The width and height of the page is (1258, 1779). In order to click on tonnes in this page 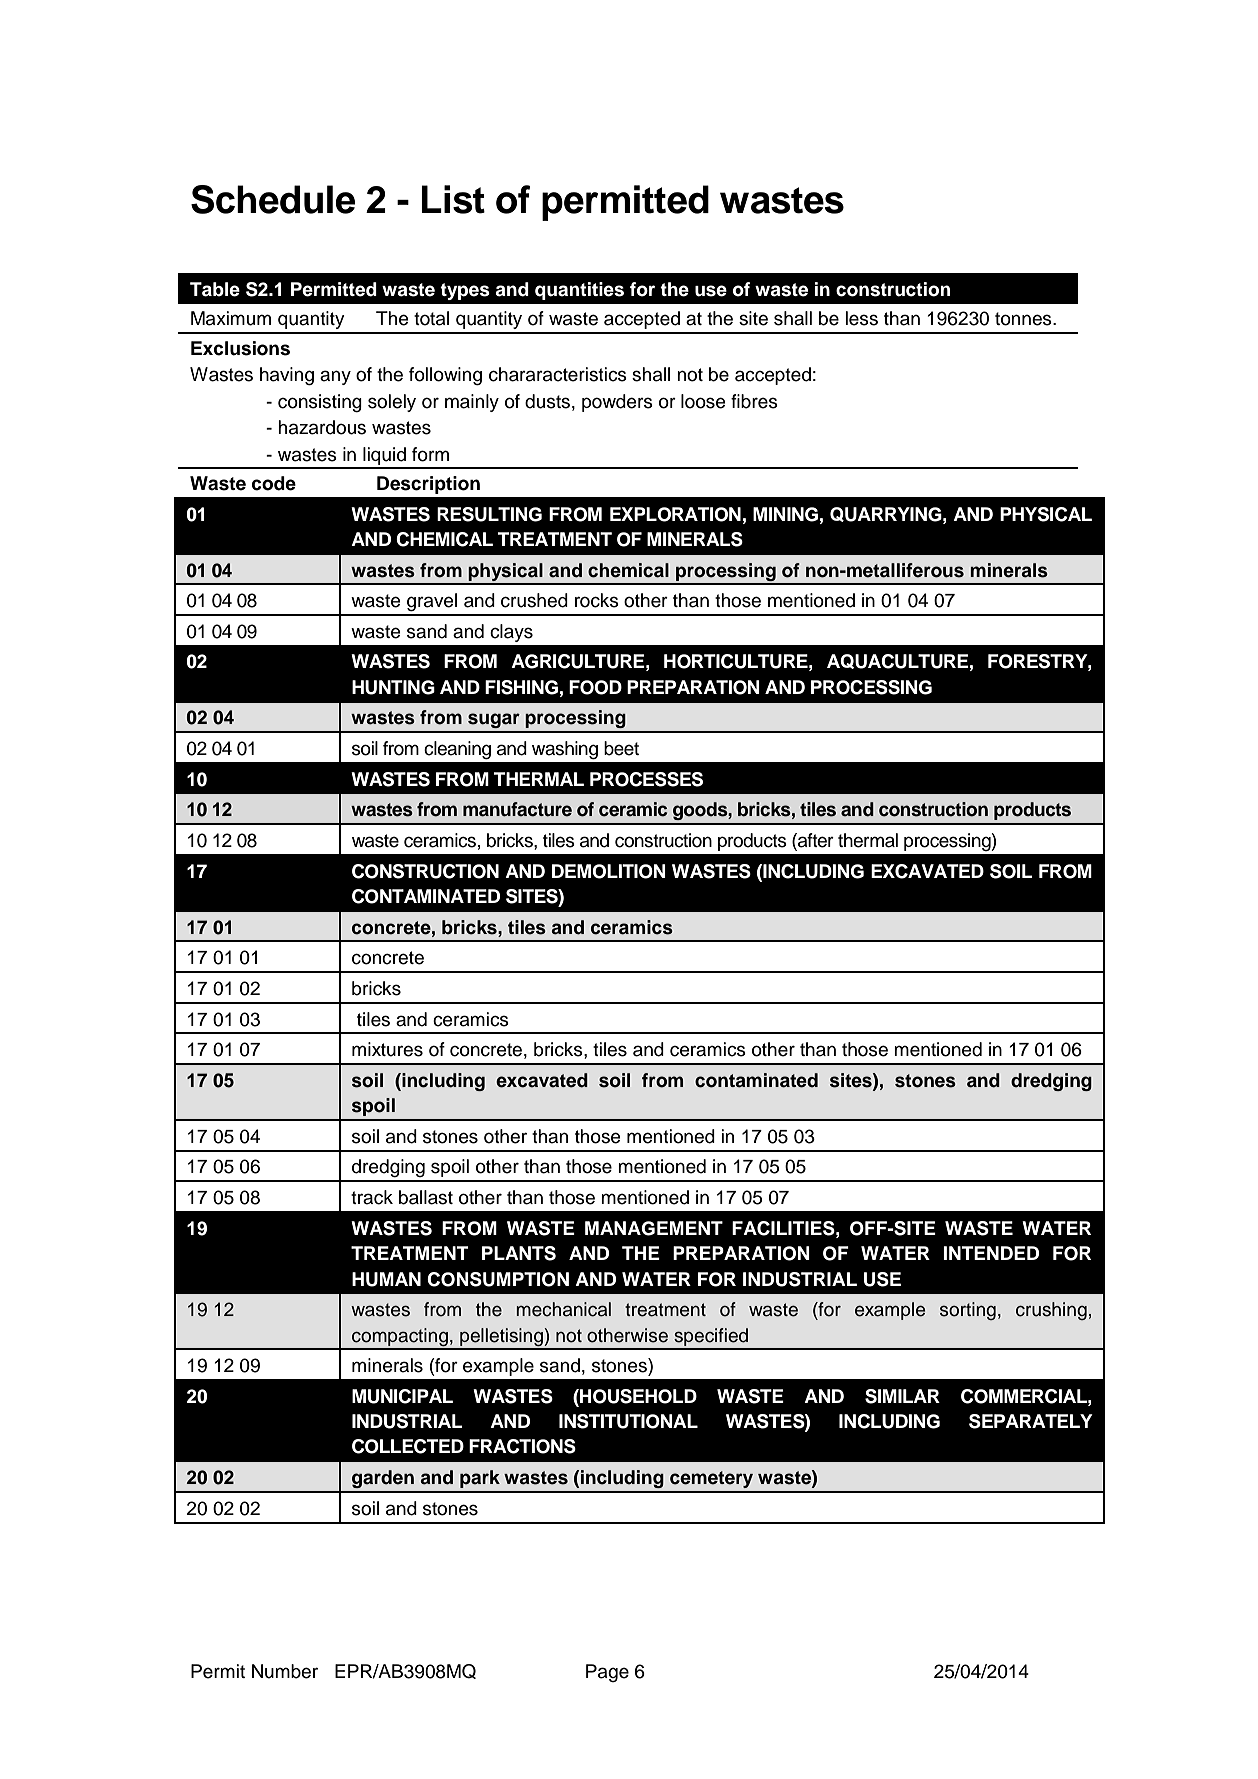, I will do `click(1024, 319)`.
